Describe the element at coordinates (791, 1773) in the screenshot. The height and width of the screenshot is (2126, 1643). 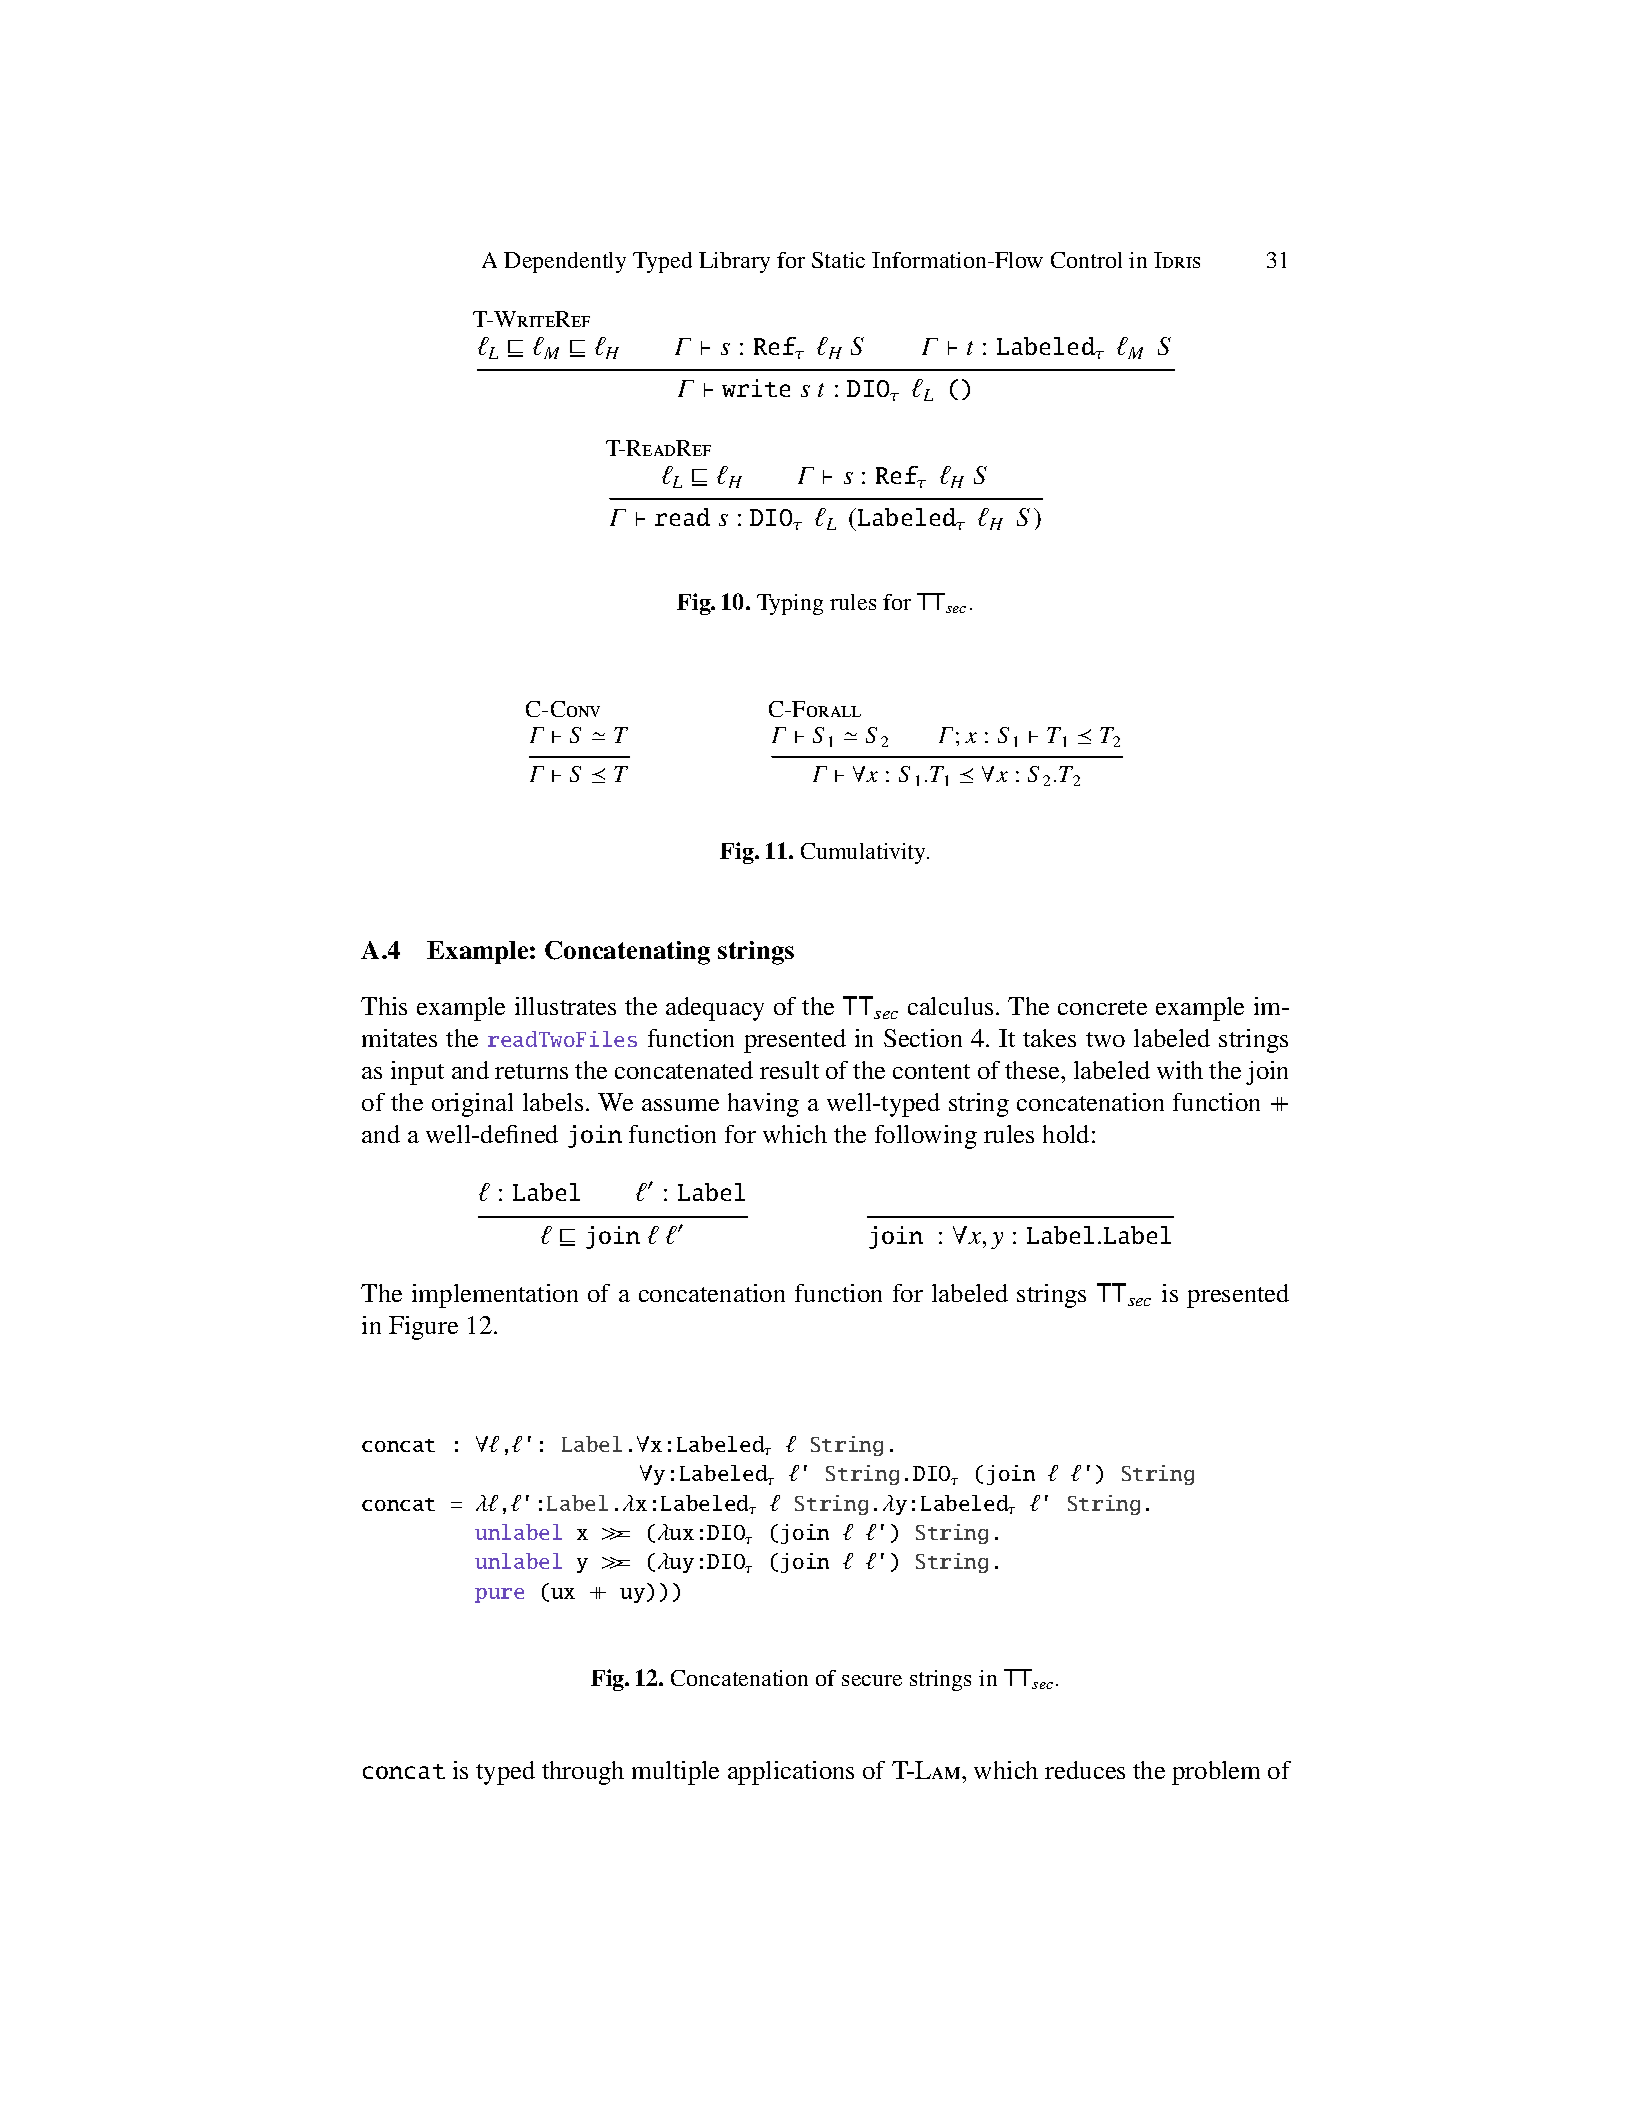
I see `applications` at that location.
